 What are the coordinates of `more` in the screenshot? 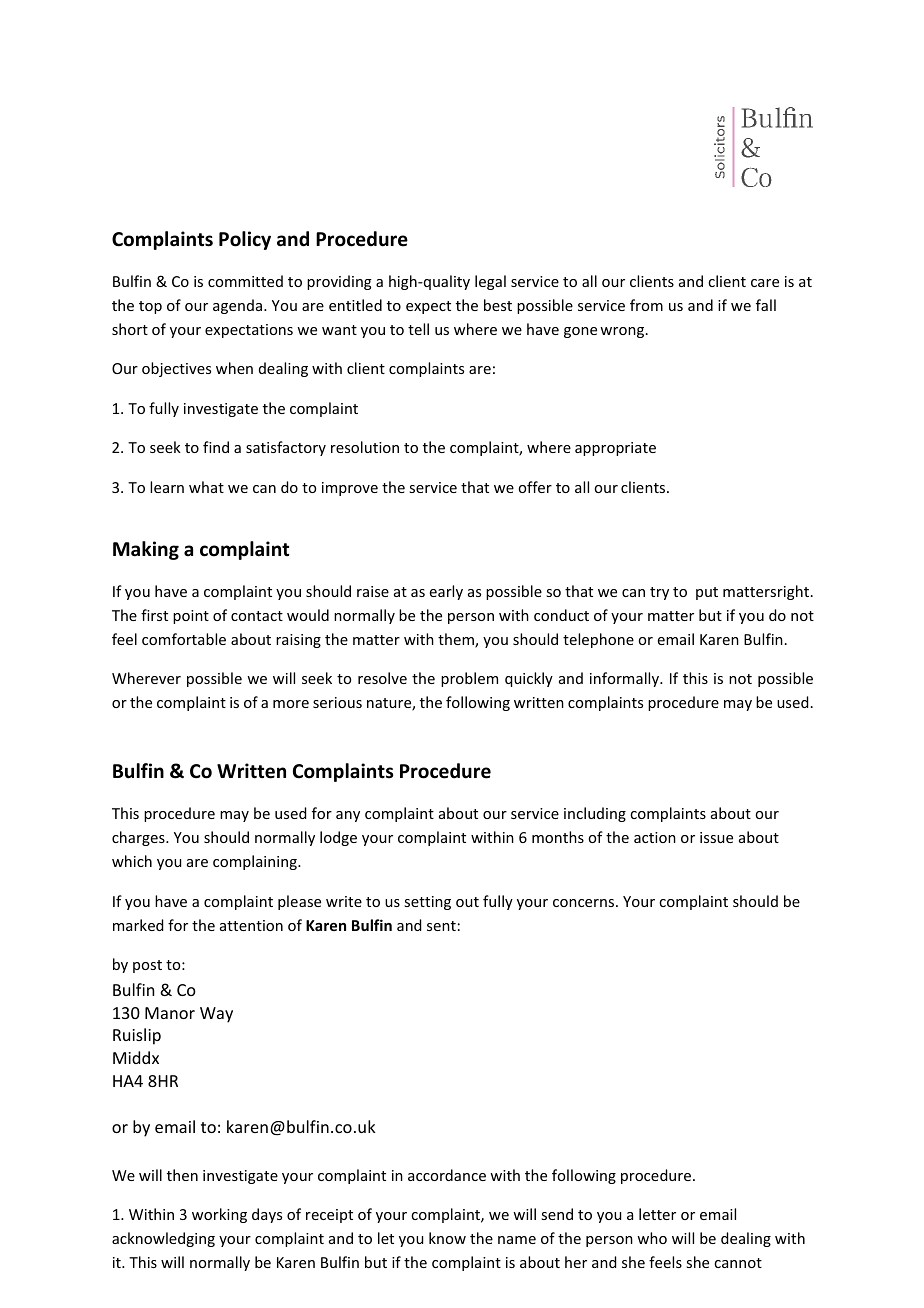 It's located at (291, 704).
